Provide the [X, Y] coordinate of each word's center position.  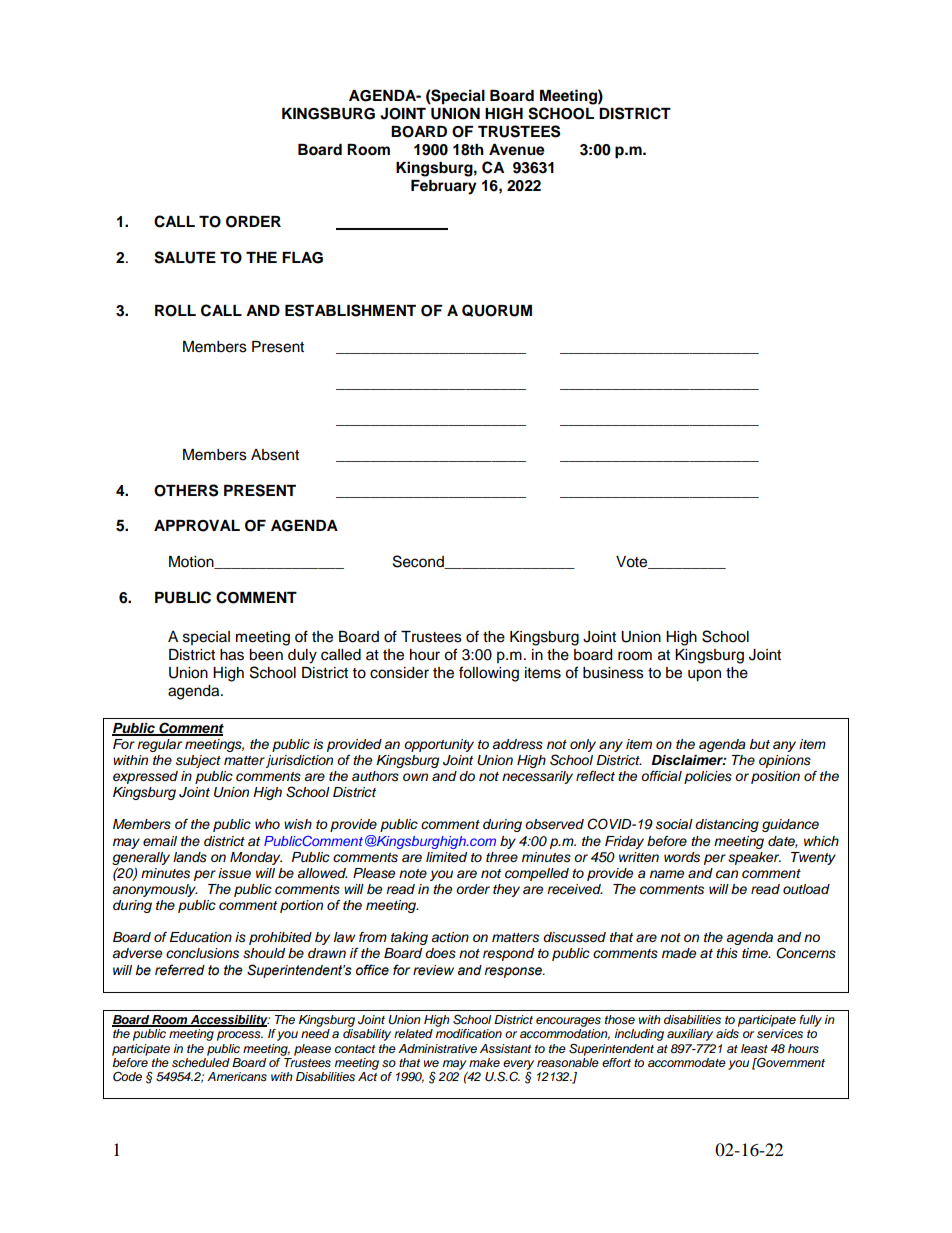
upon [704, 675]
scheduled [201, 1062]
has [232, 655]
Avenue [517, 150]
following [489, 674]
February [444, 187]
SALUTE [185, 257]
